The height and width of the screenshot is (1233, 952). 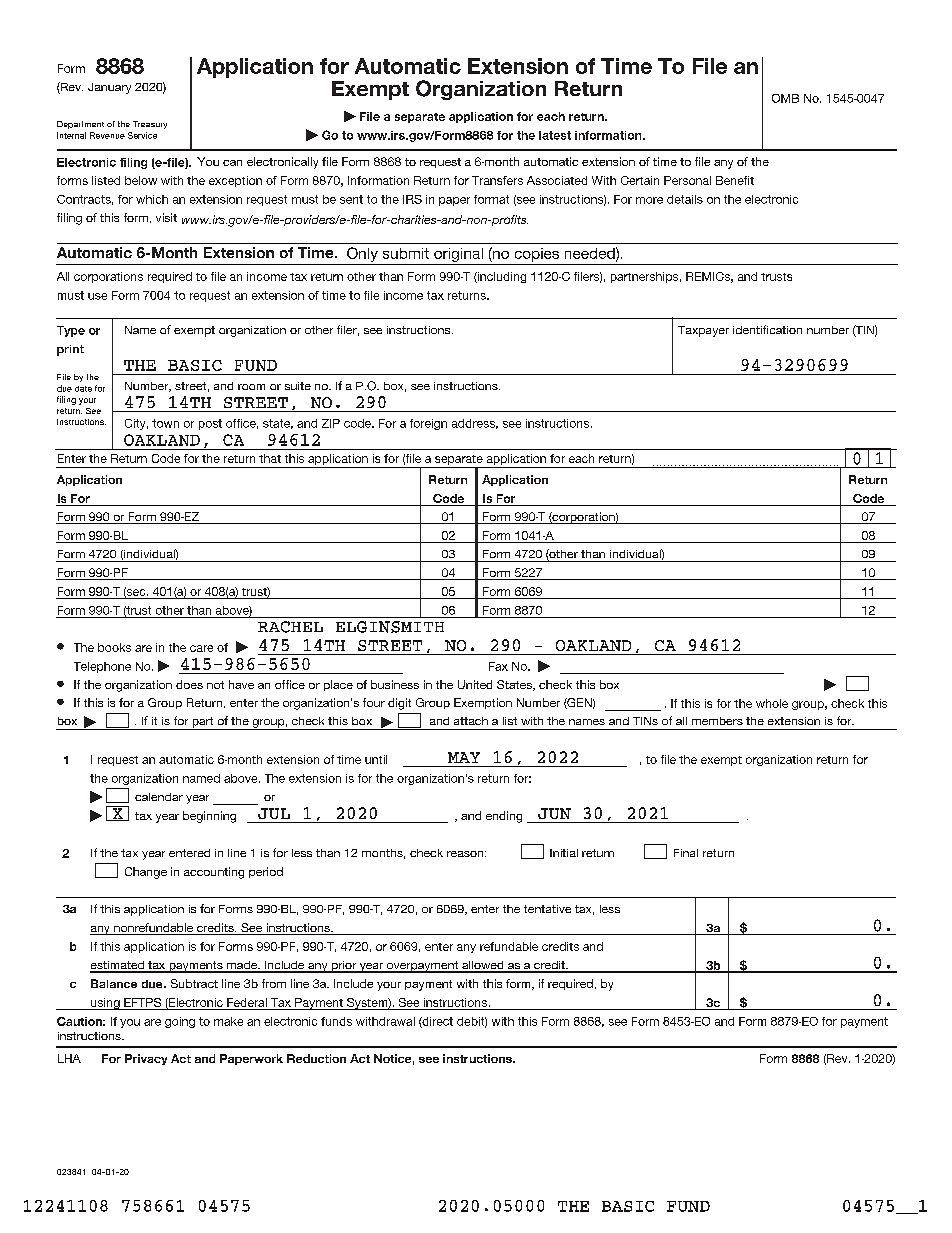 What do you see at coordinates (703, 331) in the screenshot?
I see `Taxpayer` at bounding box center [703, 331].
